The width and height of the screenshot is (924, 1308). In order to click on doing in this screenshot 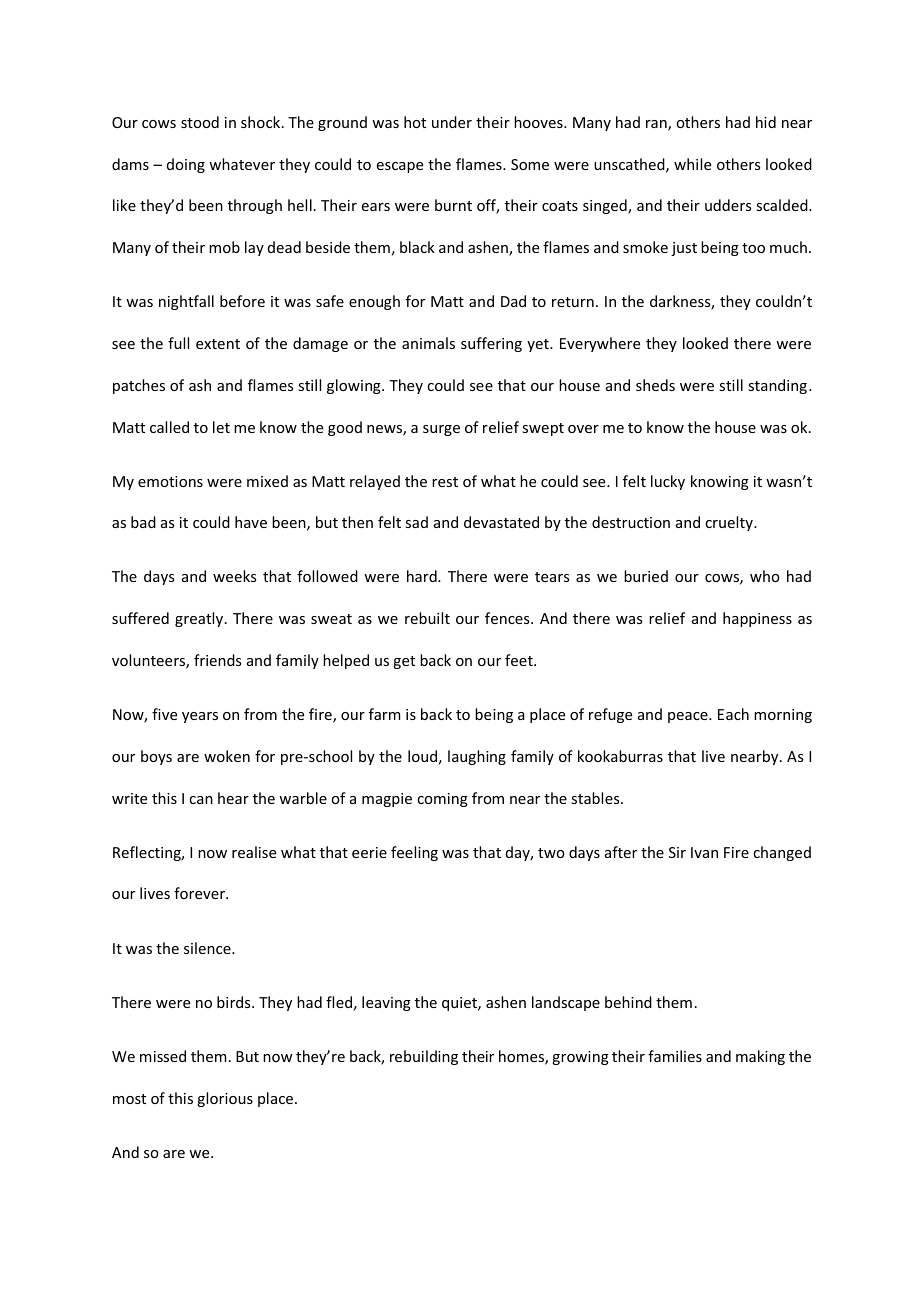, I will do `click(186, 165)`.
